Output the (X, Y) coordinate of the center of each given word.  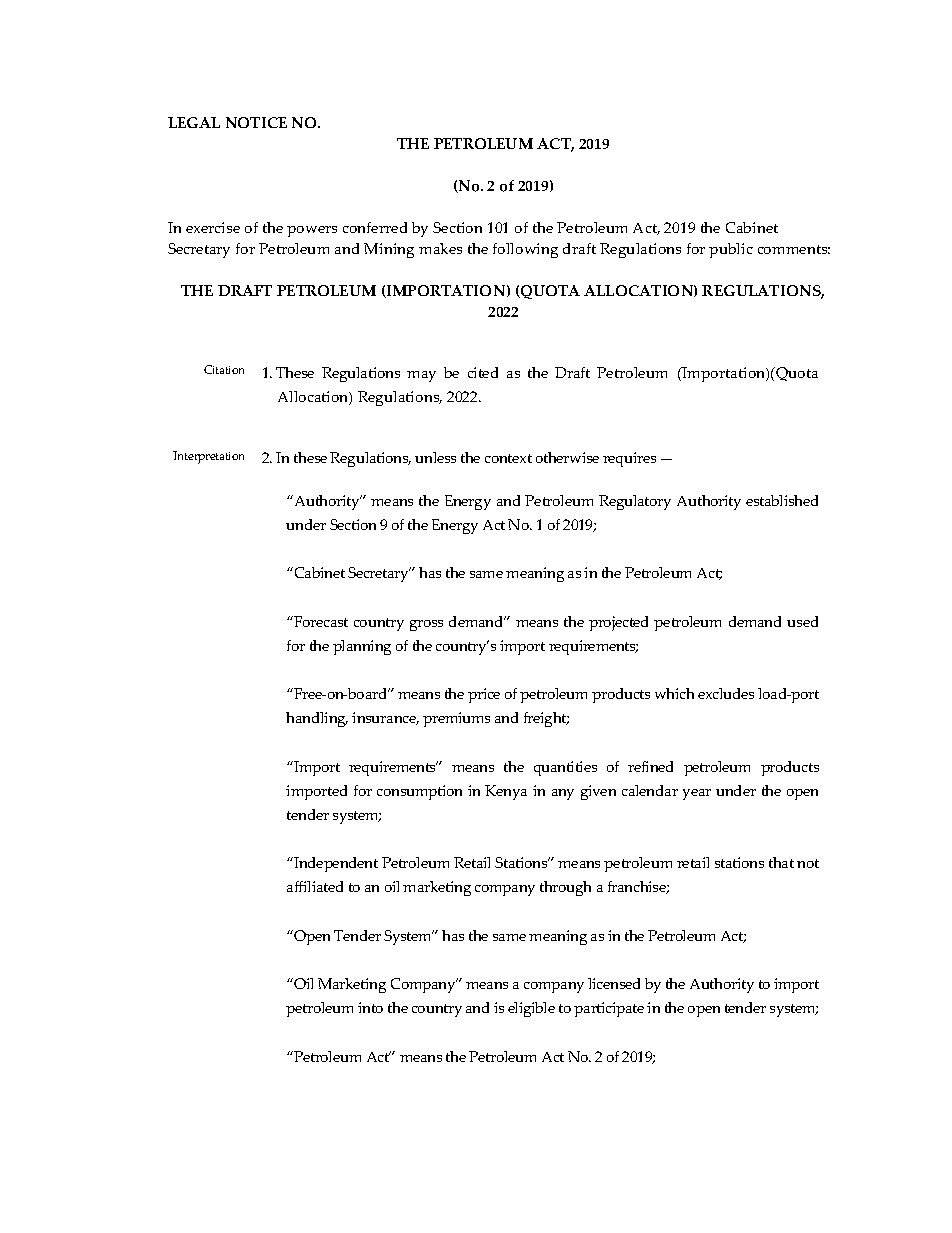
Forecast (320, 621)
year (697, 794)
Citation (224, 369)
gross (426, 625)
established (782, 500)
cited (483, 372)
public (731, 250)
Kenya (506, 792)
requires (629, 459)
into (370, 1007)
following (525, 250)
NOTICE (256, 122)
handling (317, 719)
